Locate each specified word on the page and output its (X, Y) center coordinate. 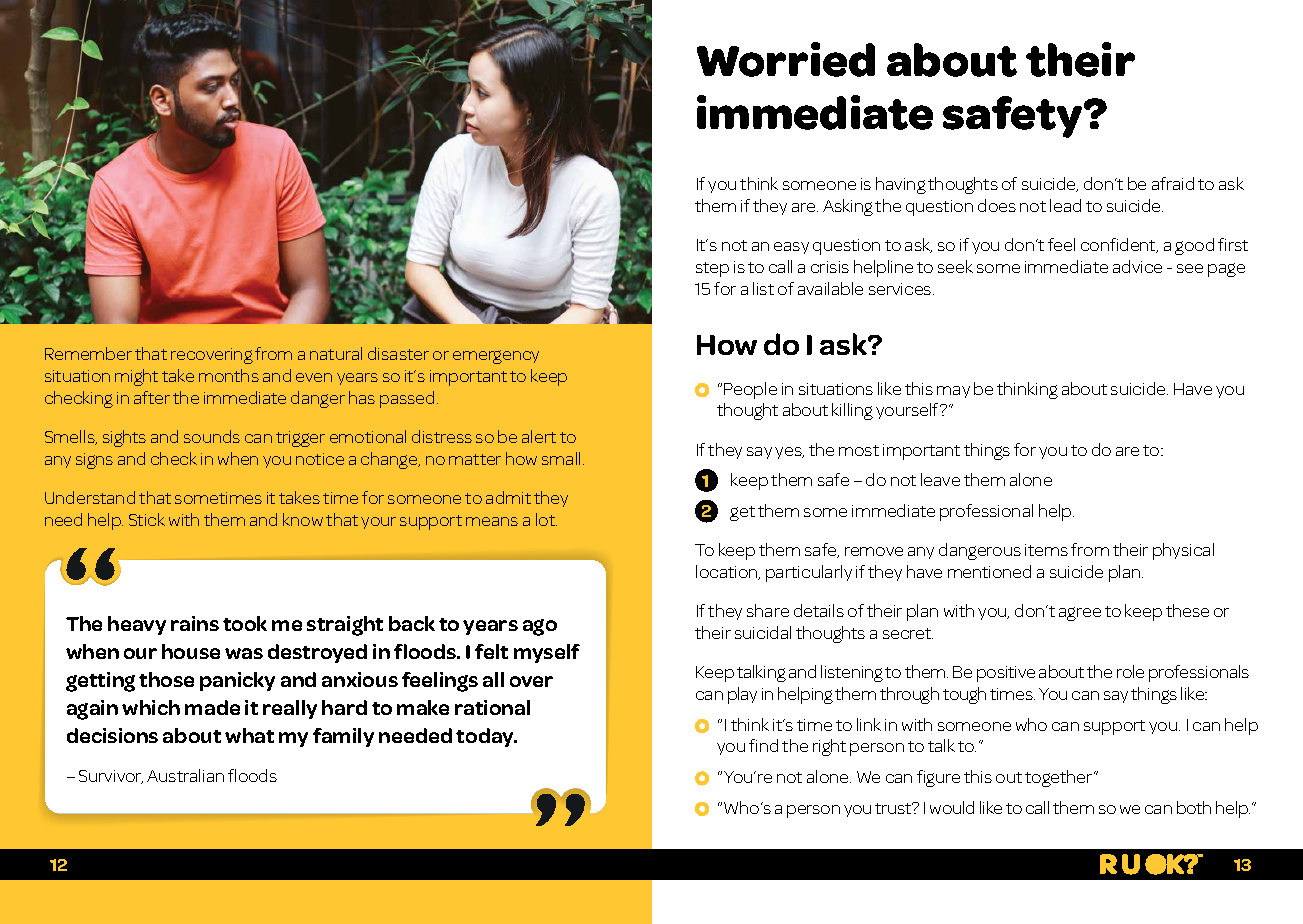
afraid (1173, 183)
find (763, 745)
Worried (786, 59)
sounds (212, 436)
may (953, 392)
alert (539, 436)
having (901, 185)
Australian (185, 775)
